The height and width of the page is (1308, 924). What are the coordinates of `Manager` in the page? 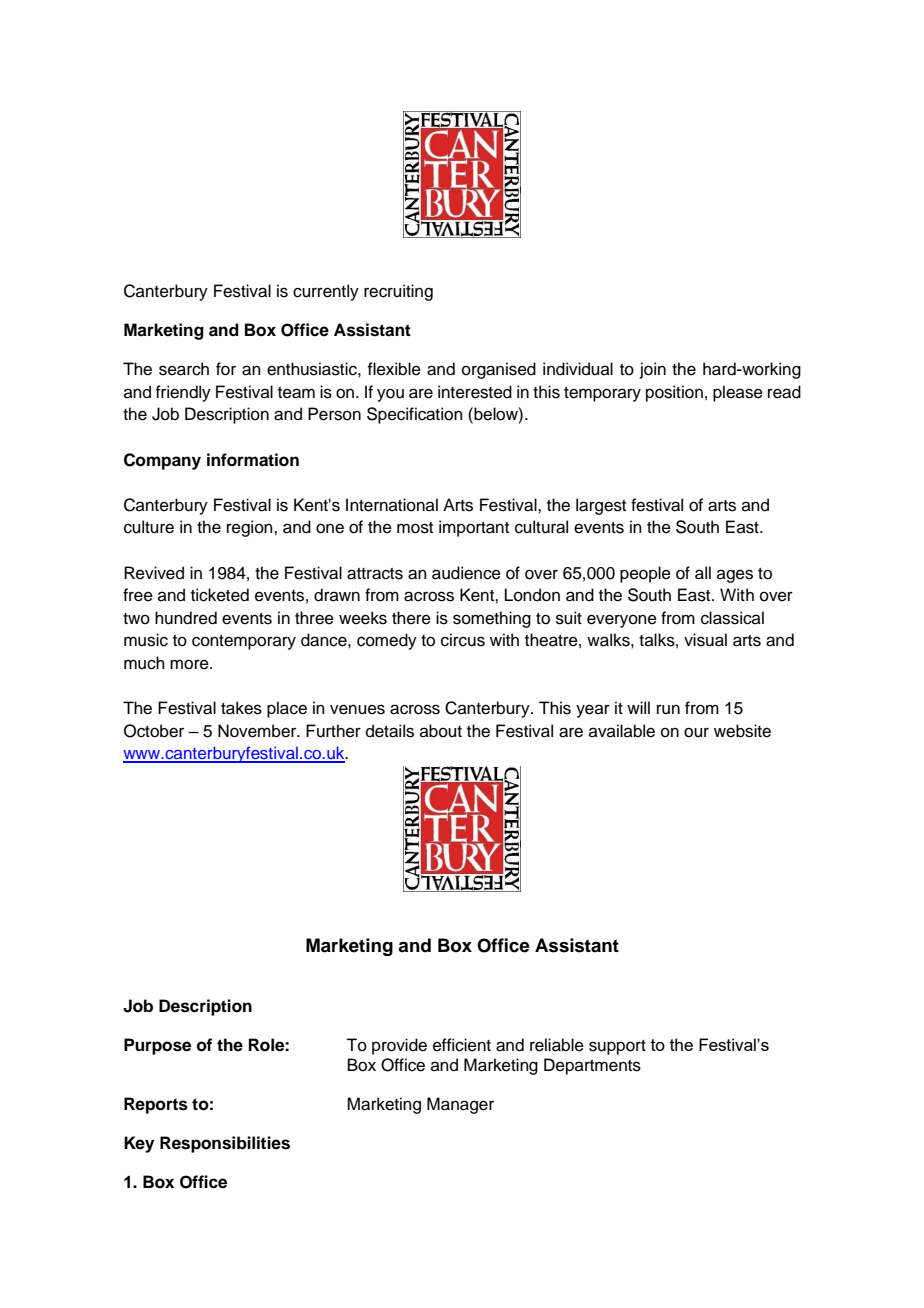 It's located at (460, 1105).
